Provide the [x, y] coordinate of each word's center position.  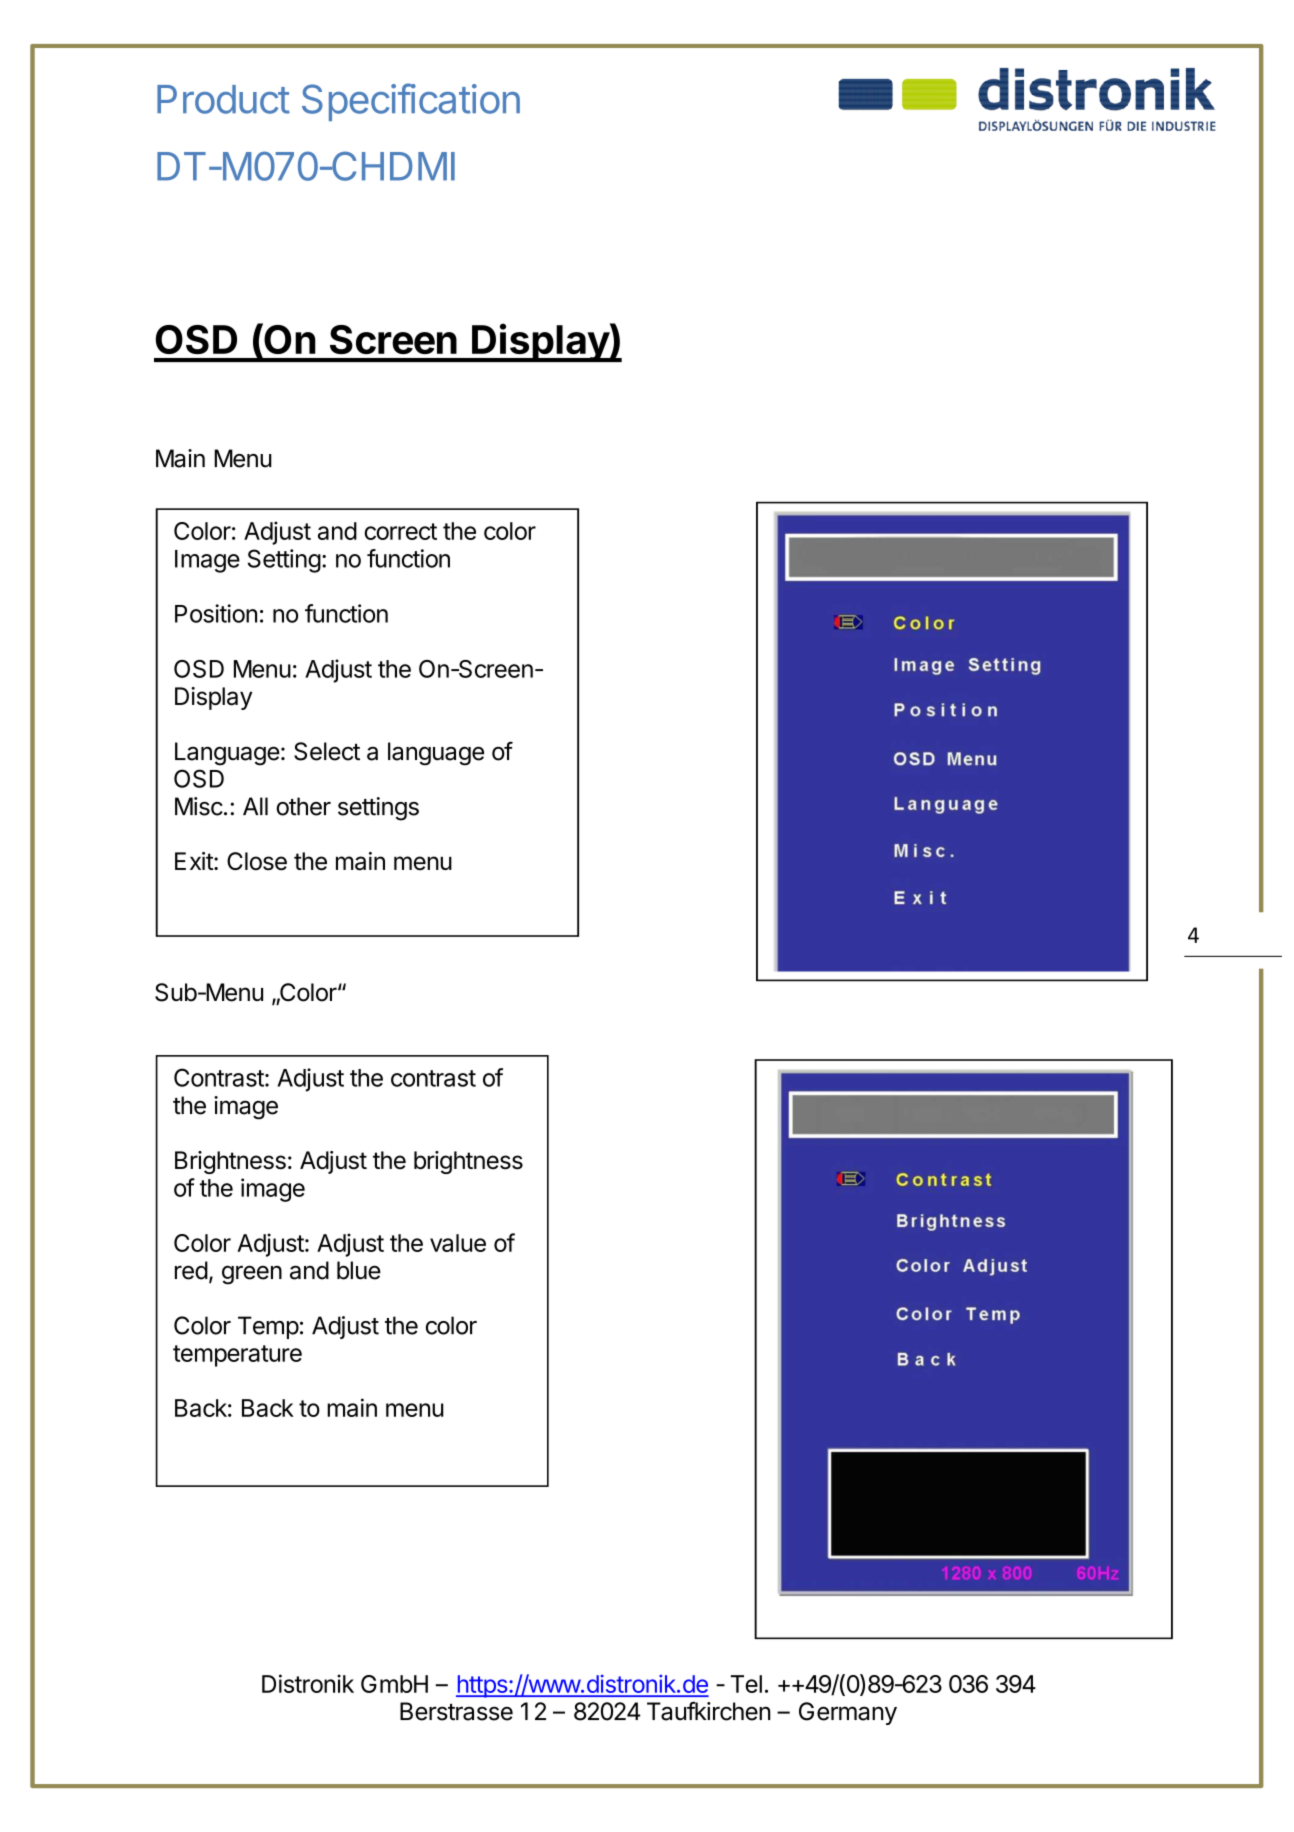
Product [223, 99]
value [458, 1243]
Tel [746, 1684]
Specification [411, 102]
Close [257, 861]
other [303, 806]
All [255, 806]
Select [327, 751]
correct [400, 531]
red [191, 1270]
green [252, 1275]
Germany [848, 1713]
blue [359, 1270]
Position [216, 613]
